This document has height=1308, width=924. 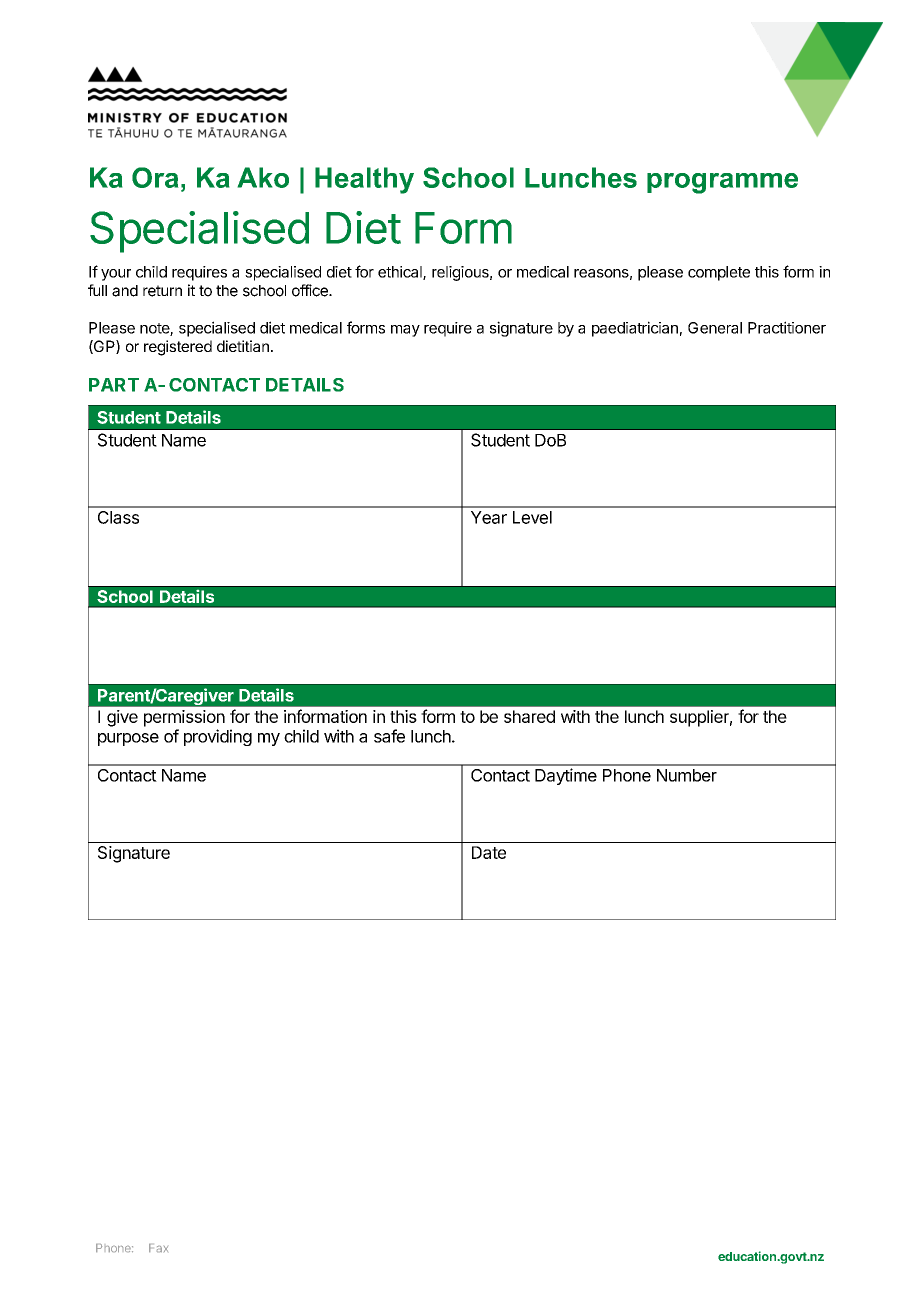 What do you see at coordinates (489, 852) in the document?
I see `Date` at bounding box center [489, 852].
